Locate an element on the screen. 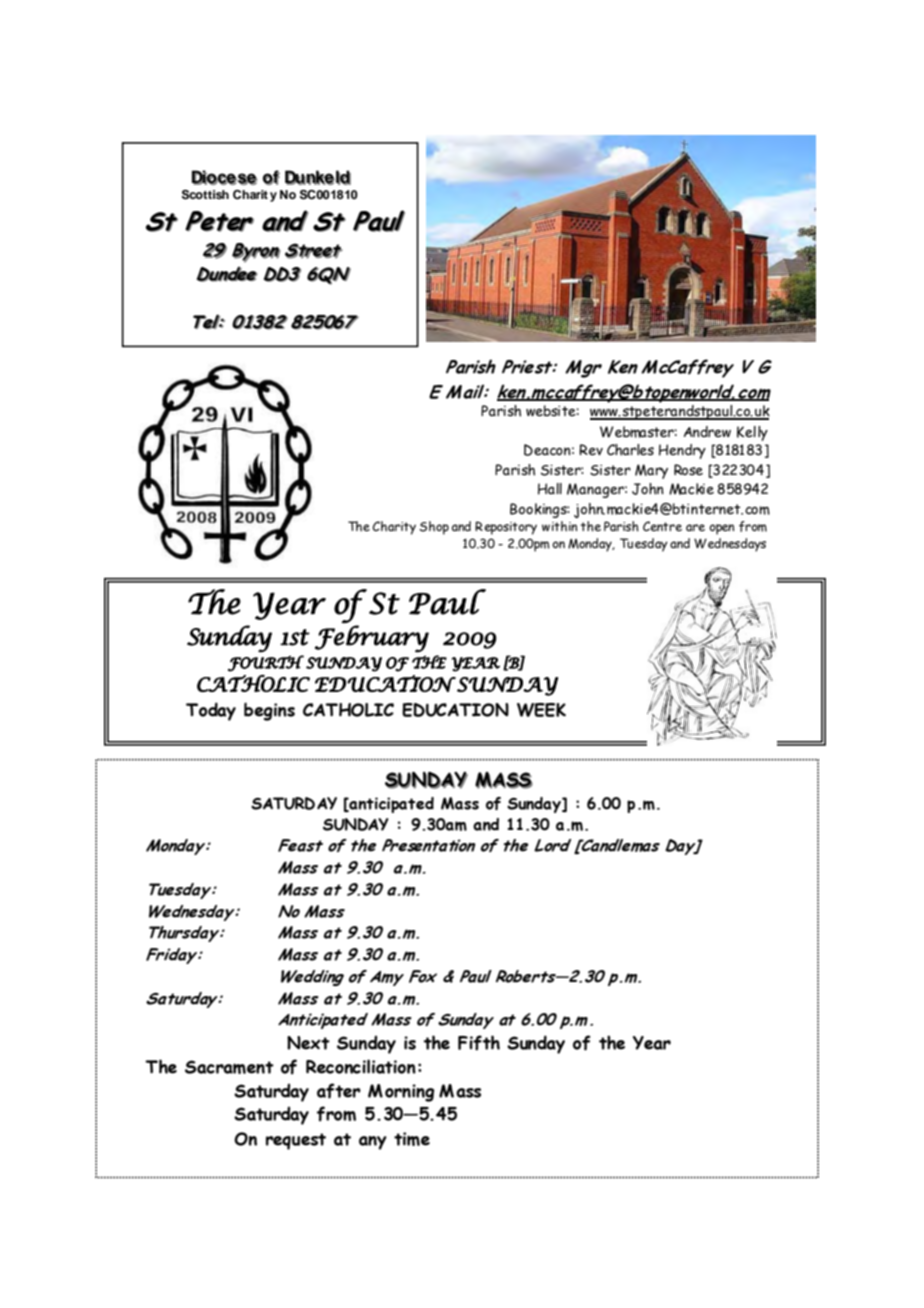 This screenshot has width=924, height=1308. request is located at coordinates (296, 1141).
